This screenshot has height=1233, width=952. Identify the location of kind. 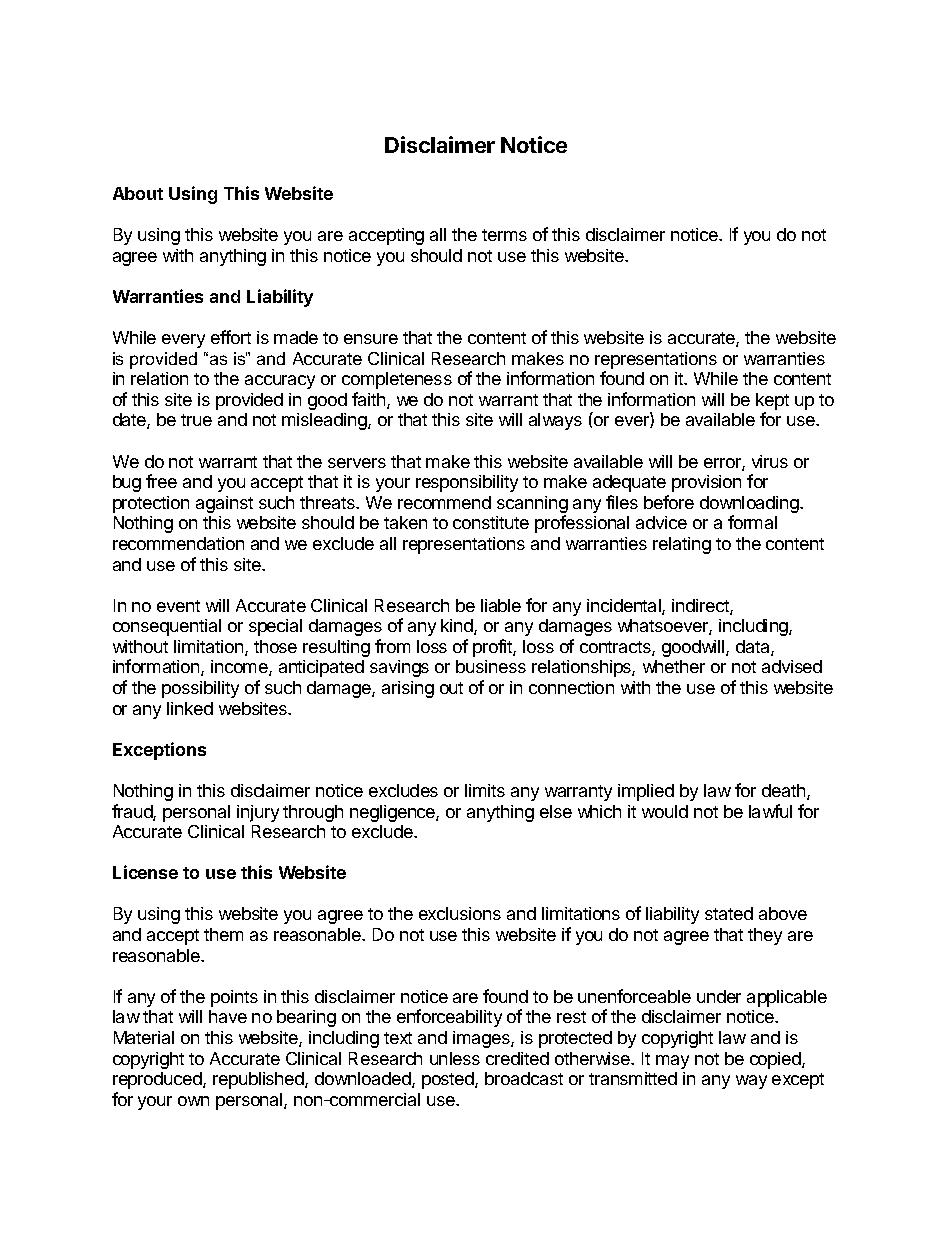
(458, 627).
